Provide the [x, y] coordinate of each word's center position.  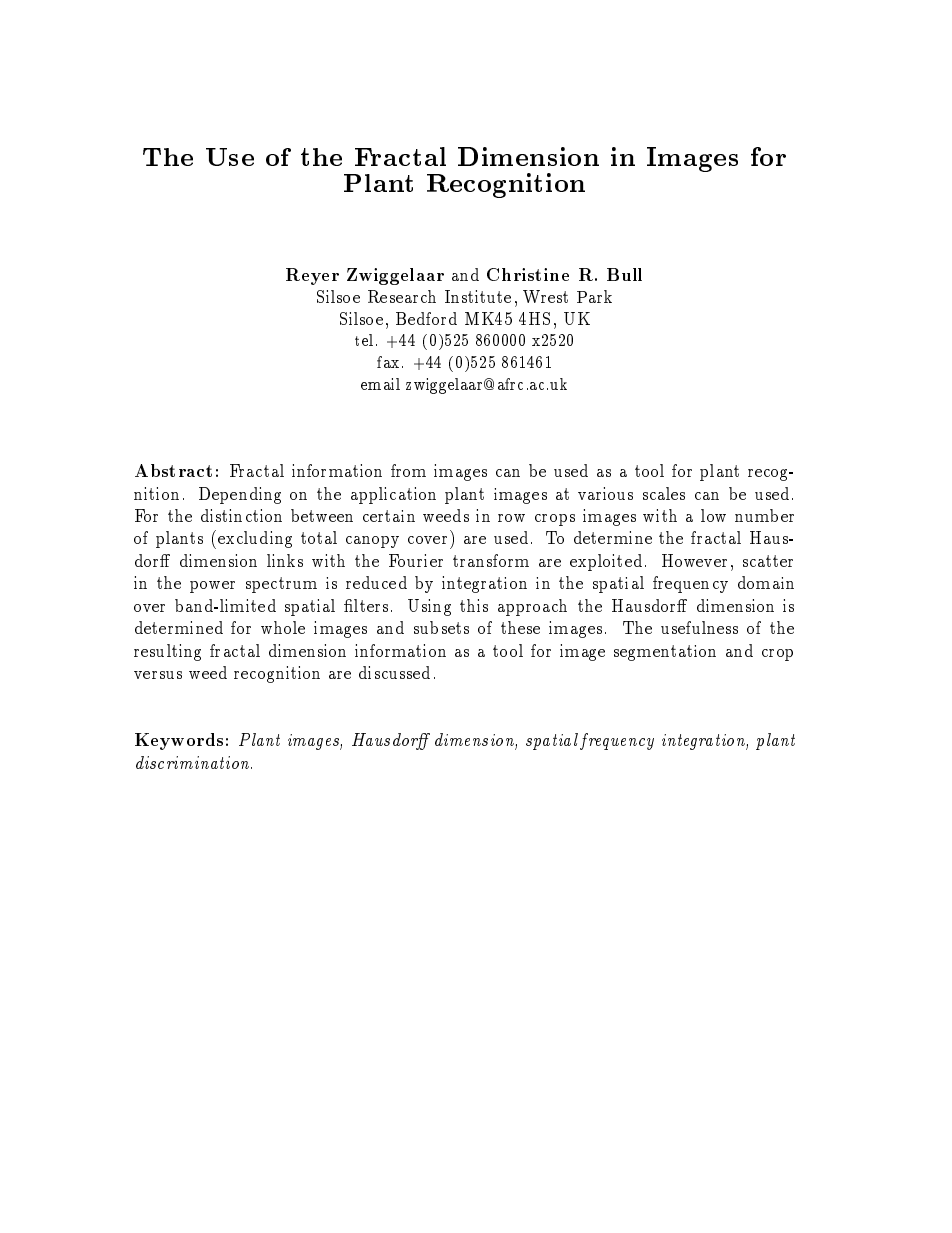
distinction [241, 515]
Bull [624, 274]
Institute [478, 296]
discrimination [194, 762]
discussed [394, 672]
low [713, 515]
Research [402, 296]
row [511, 518]
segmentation [665, 653]
